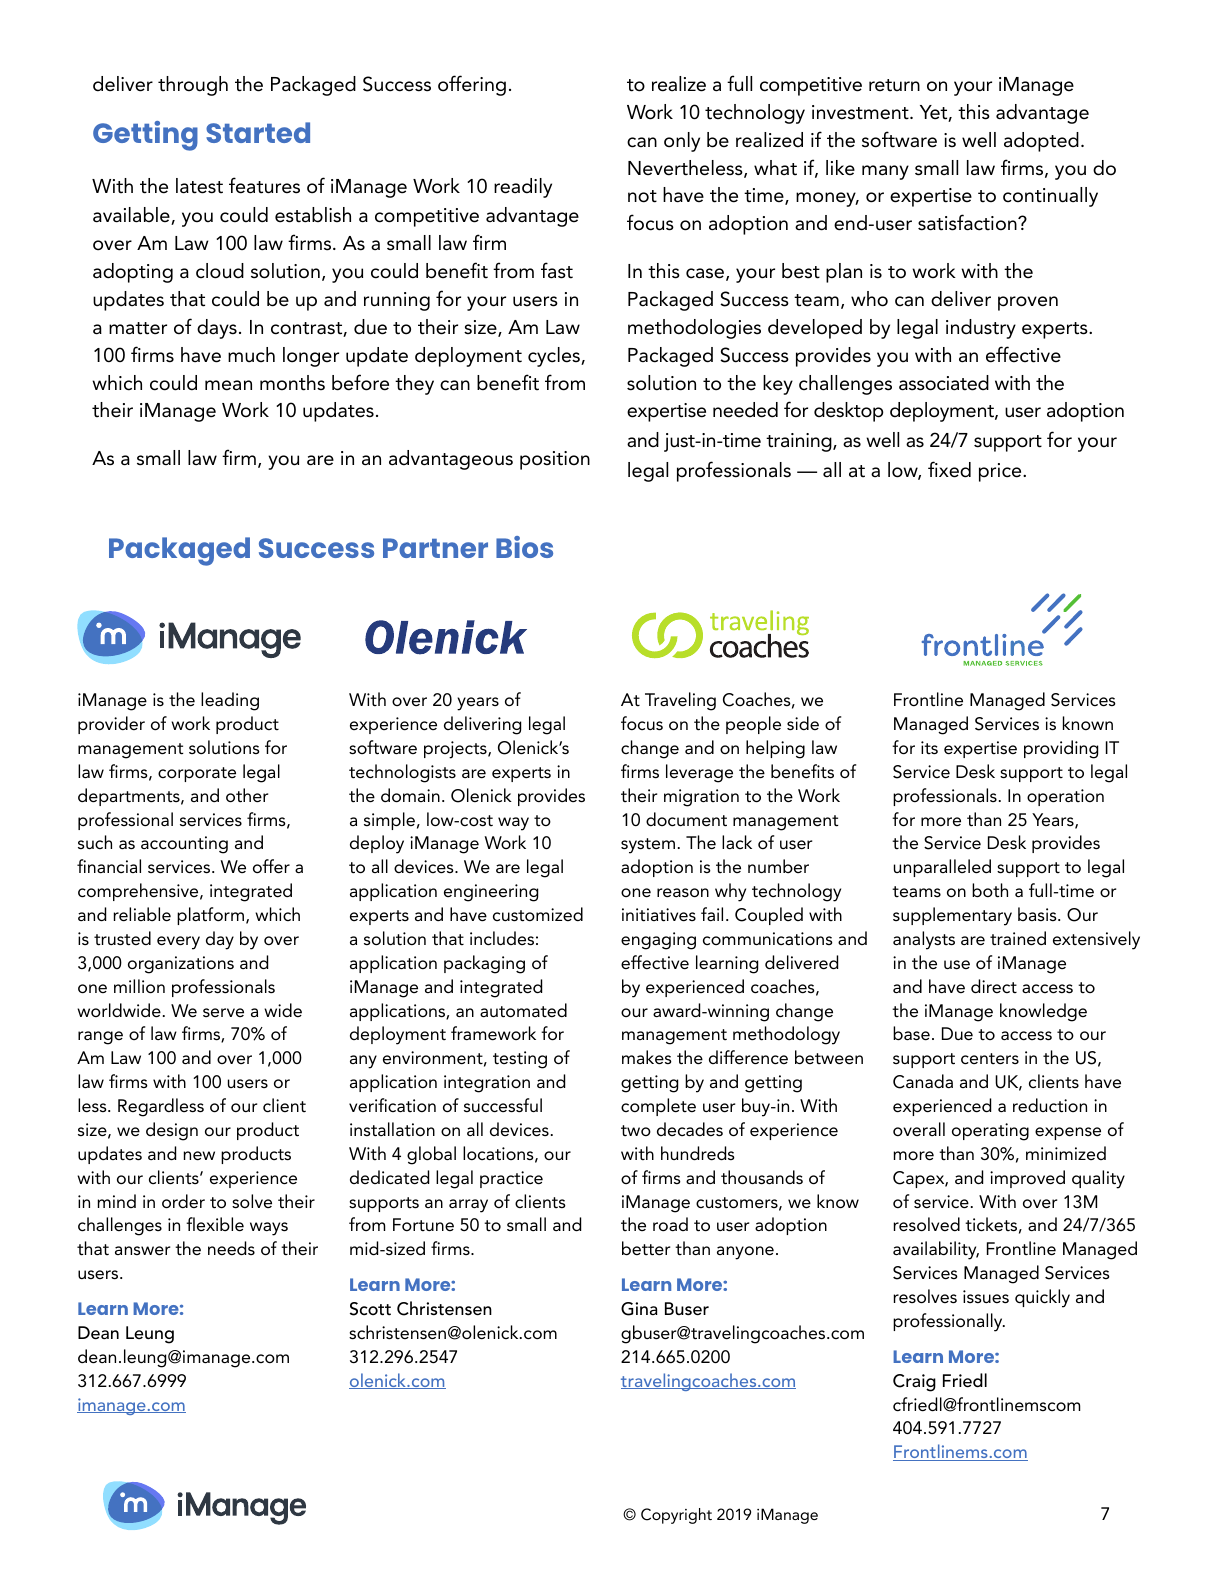 This screenshot has height=1576, width=1218. Describe the element at coordinates (648, 846) in the screenshot. I see `system` at that location.
